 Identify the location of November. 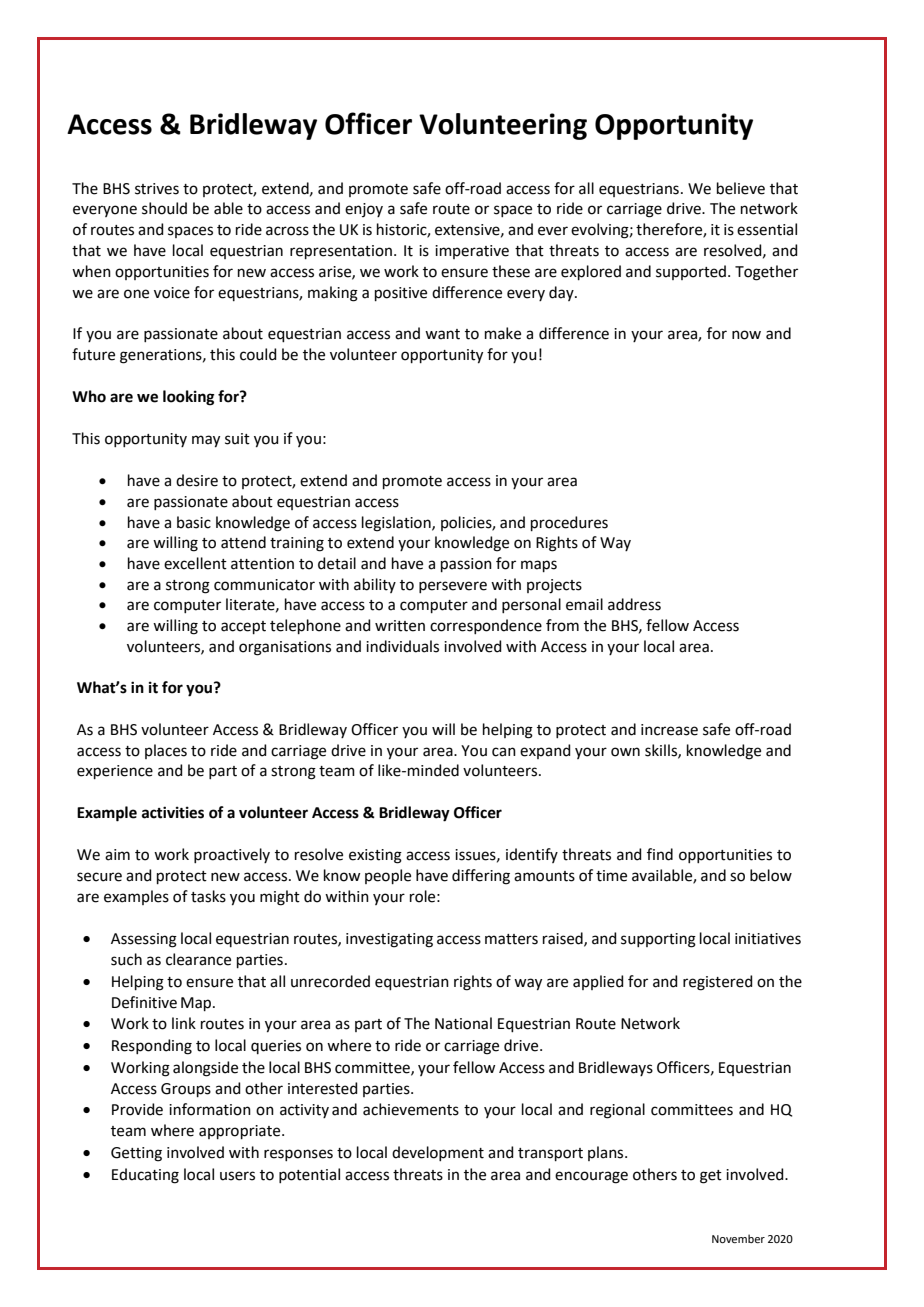
(738, 1238).
